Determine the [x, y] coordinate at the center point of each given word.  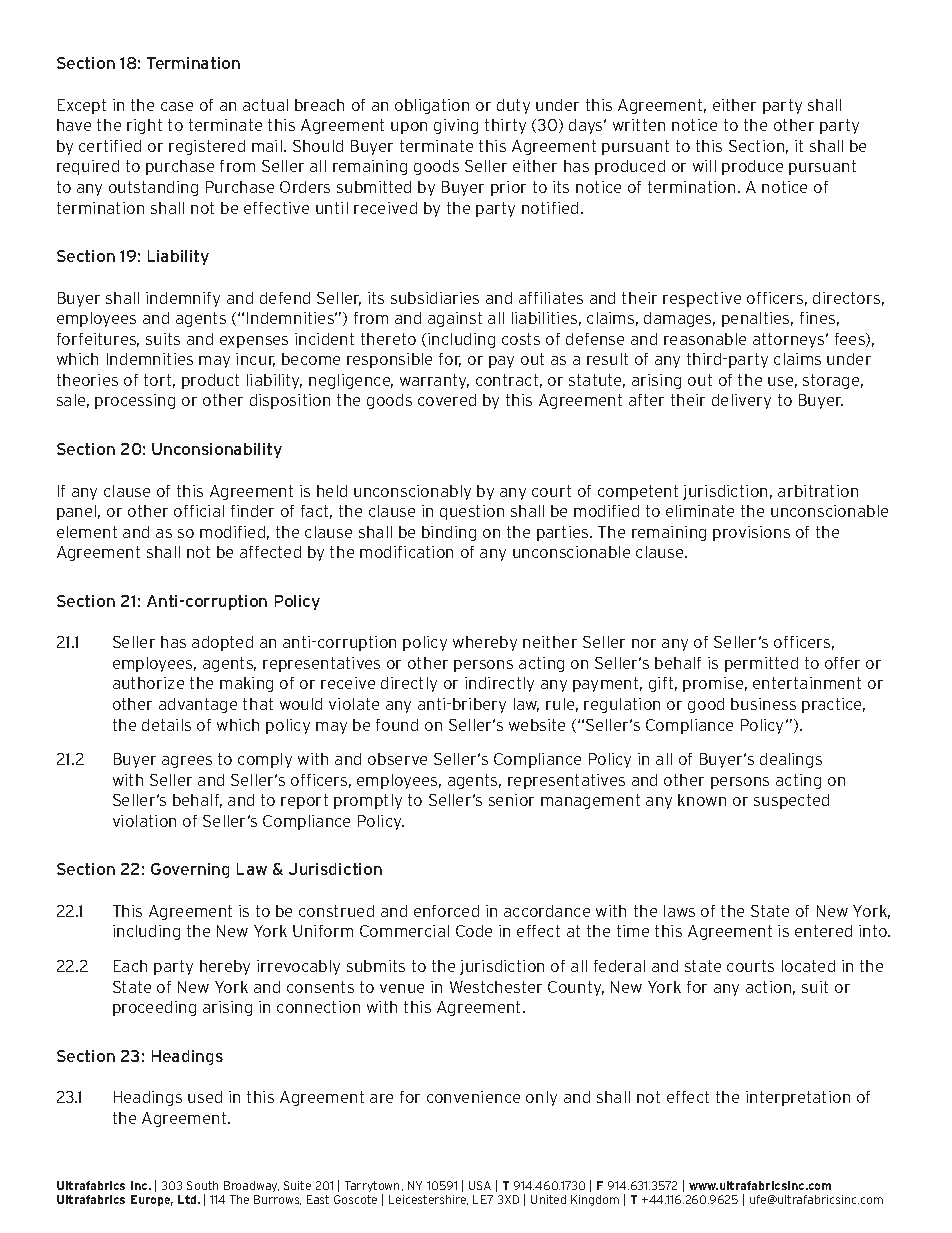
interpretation [798, 1098]
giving [456, 126]
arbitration [818, 491]
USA [480, 1185]
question [472, 512]
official [199, 511]
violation [144, 821]
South [202, 1185]
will [704, 166]
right [144, 126]
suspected [791, 801]
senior [511, 800]
